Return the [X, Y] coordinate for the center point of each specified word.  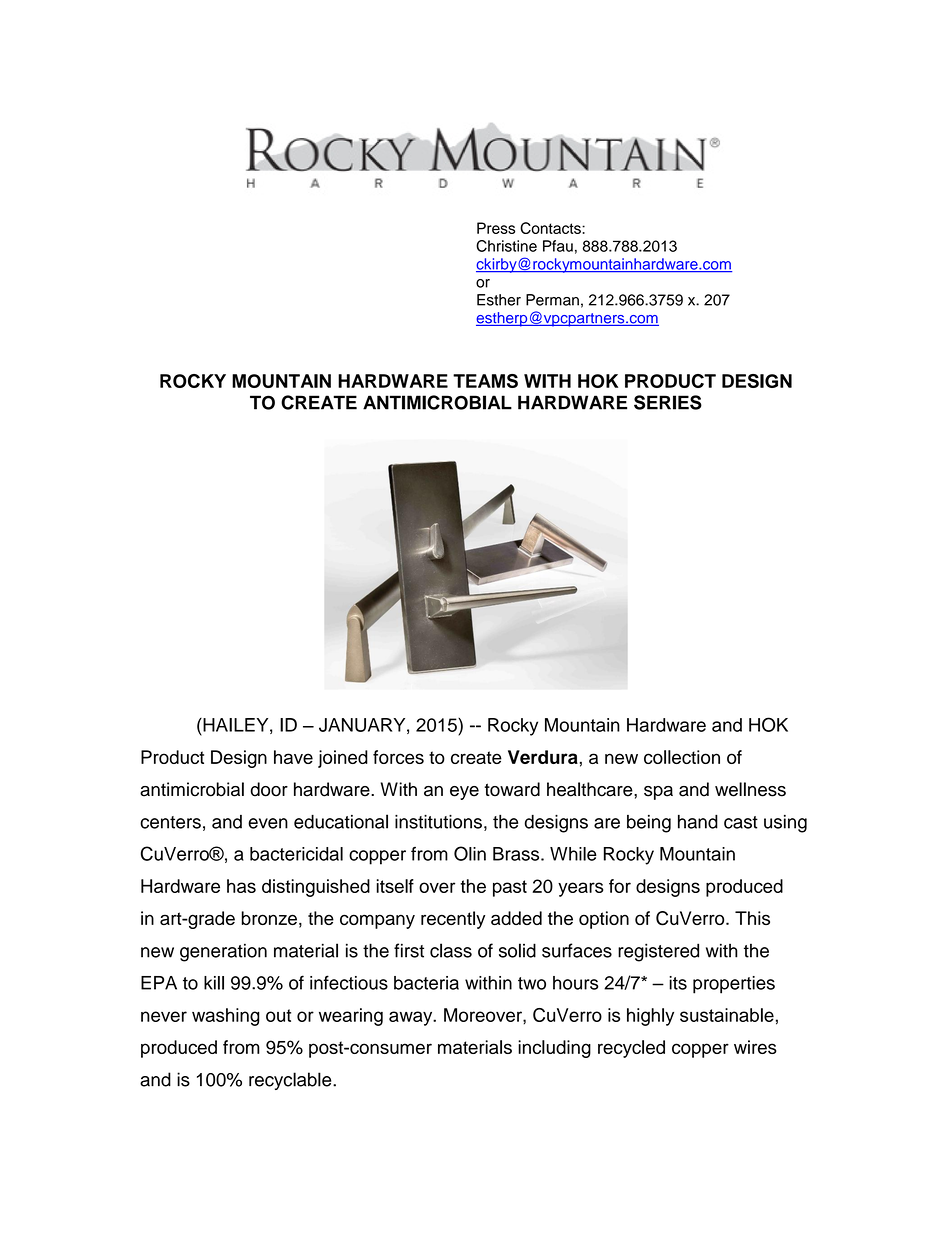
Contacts [551, 228]
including [554, 1049]
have [293, 757]
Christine [506, 246]
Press [496, 228]
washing [226, 1017]
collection [682, 757]
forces [398, 757]
